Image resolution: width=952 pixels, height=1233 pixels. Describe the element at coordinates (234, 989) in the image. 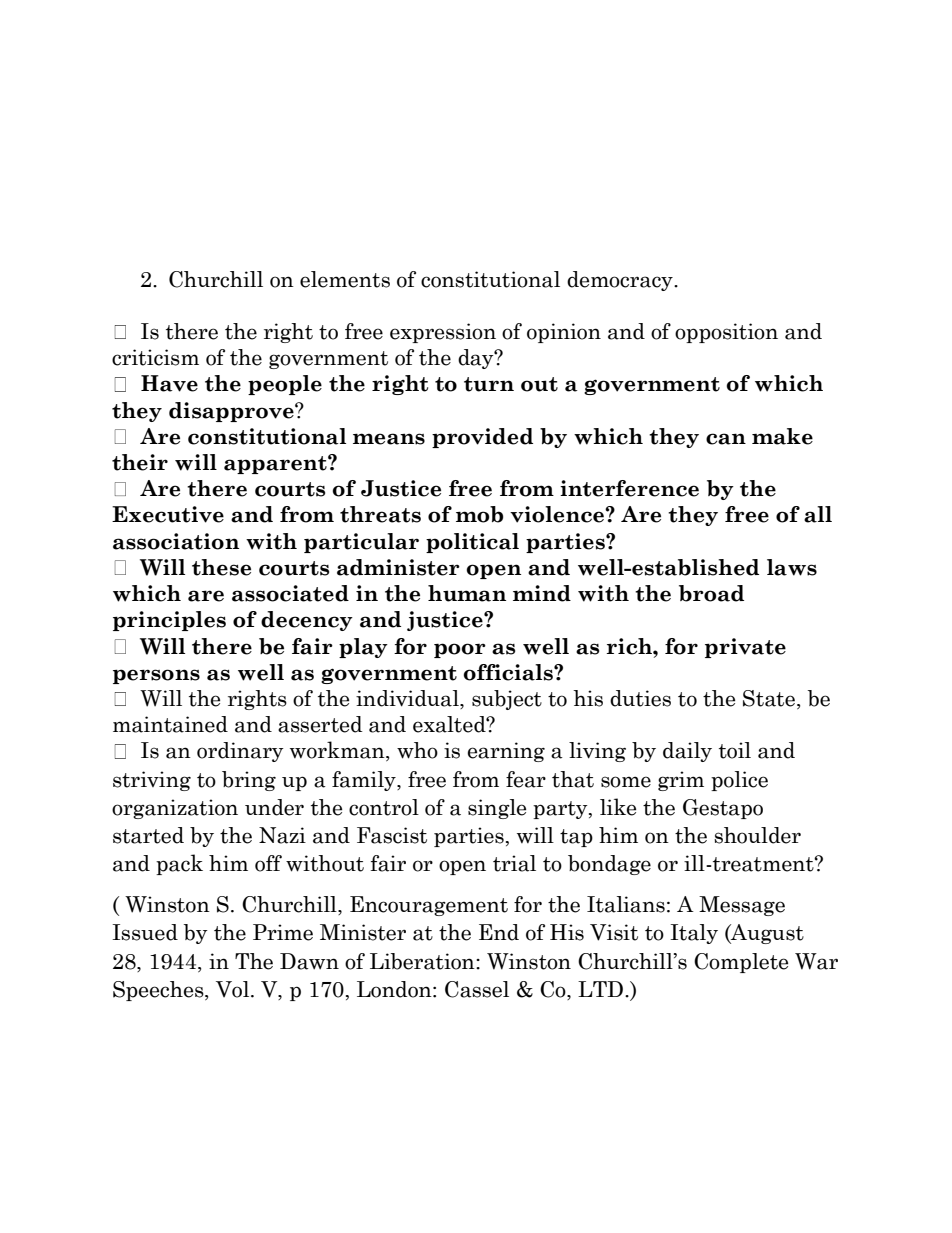

I see `Vol` at that location.
